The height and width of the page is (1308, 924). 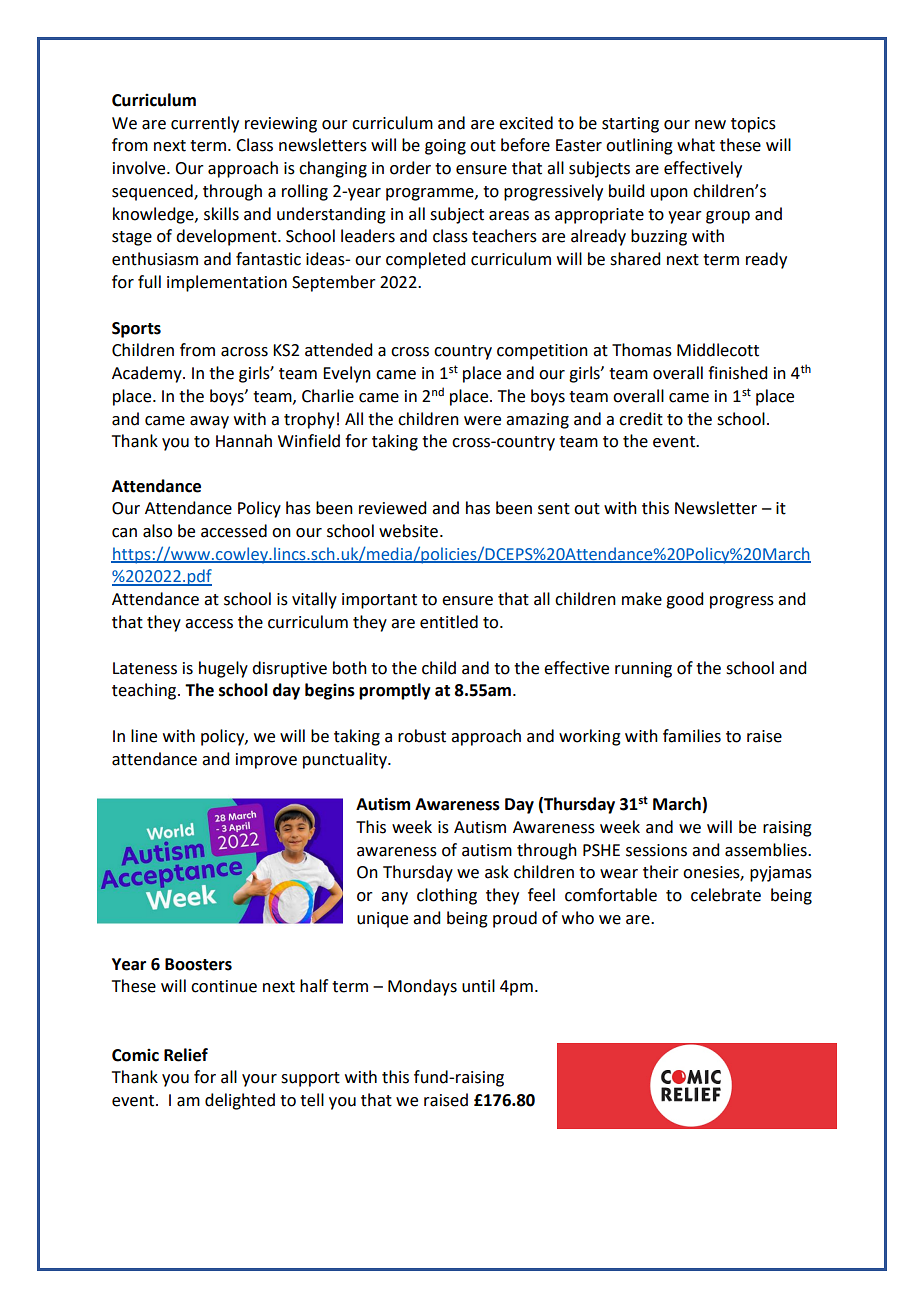 What do you see at coordinates (449, 622) in the page?
I see `entitled` at bounding box center [449, 622].
